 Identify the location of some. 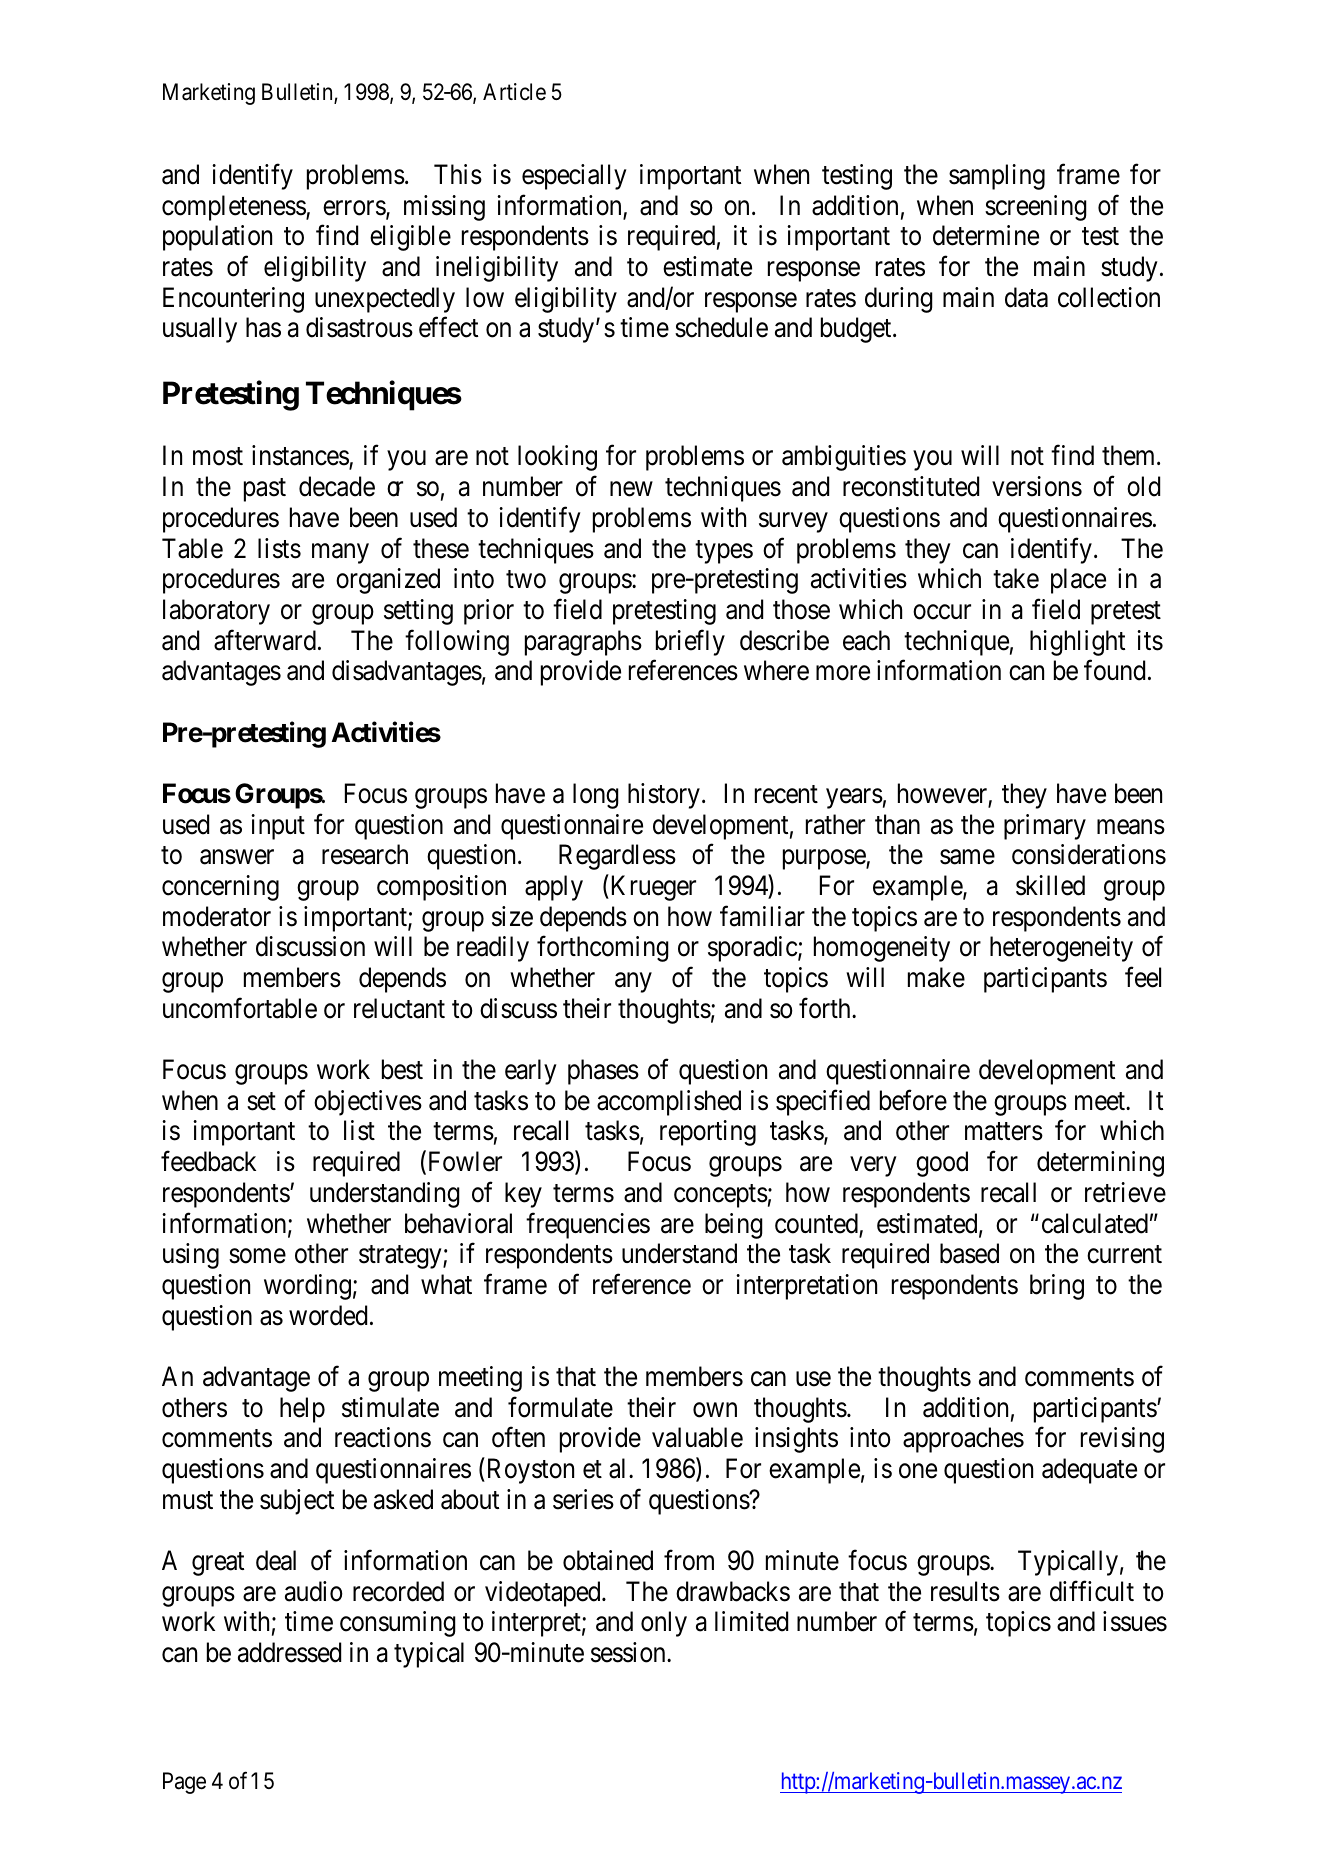
(257, 1256).
